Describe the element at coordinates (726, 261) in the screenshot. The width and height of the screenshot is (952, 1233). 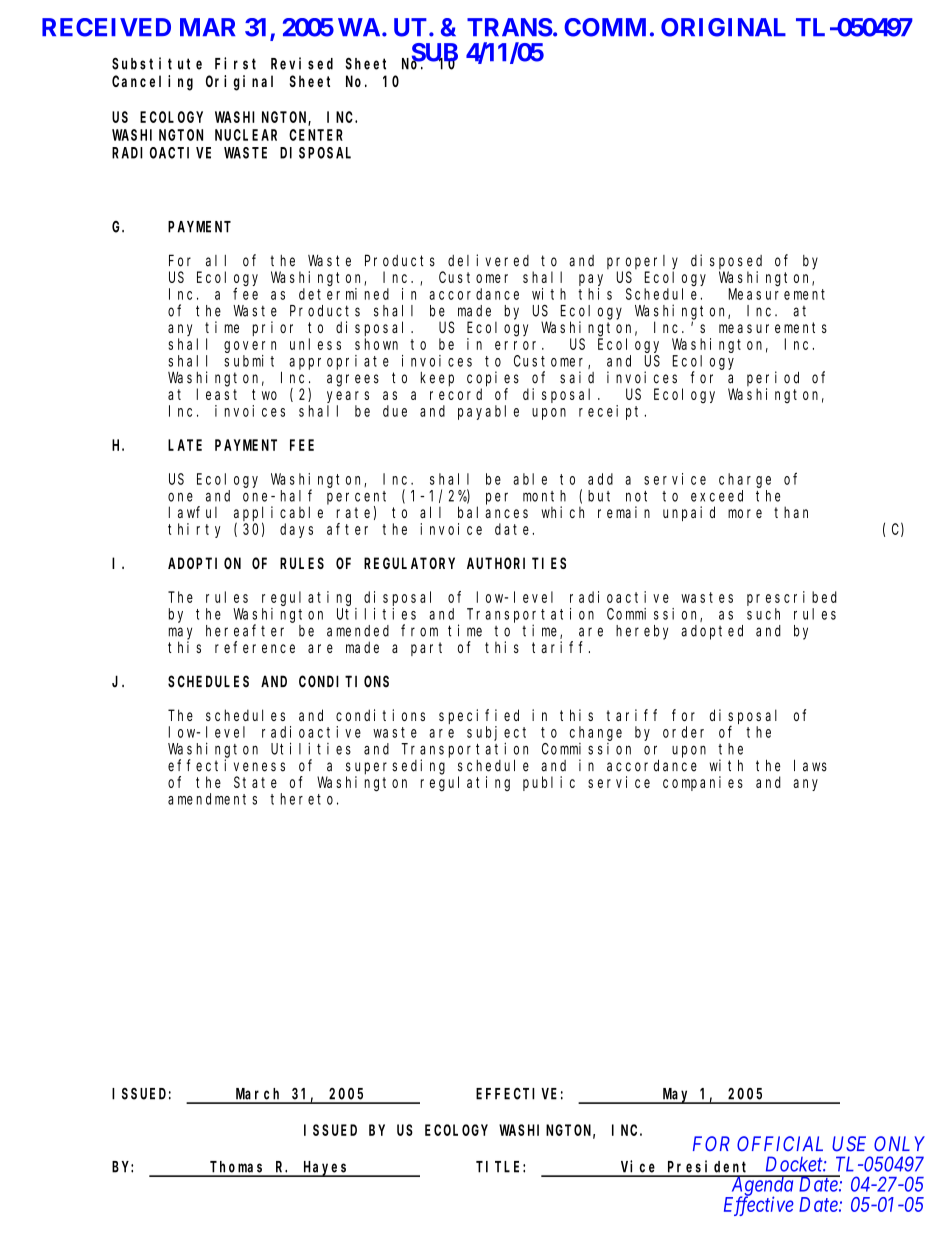
I see `disposed` at that location.
